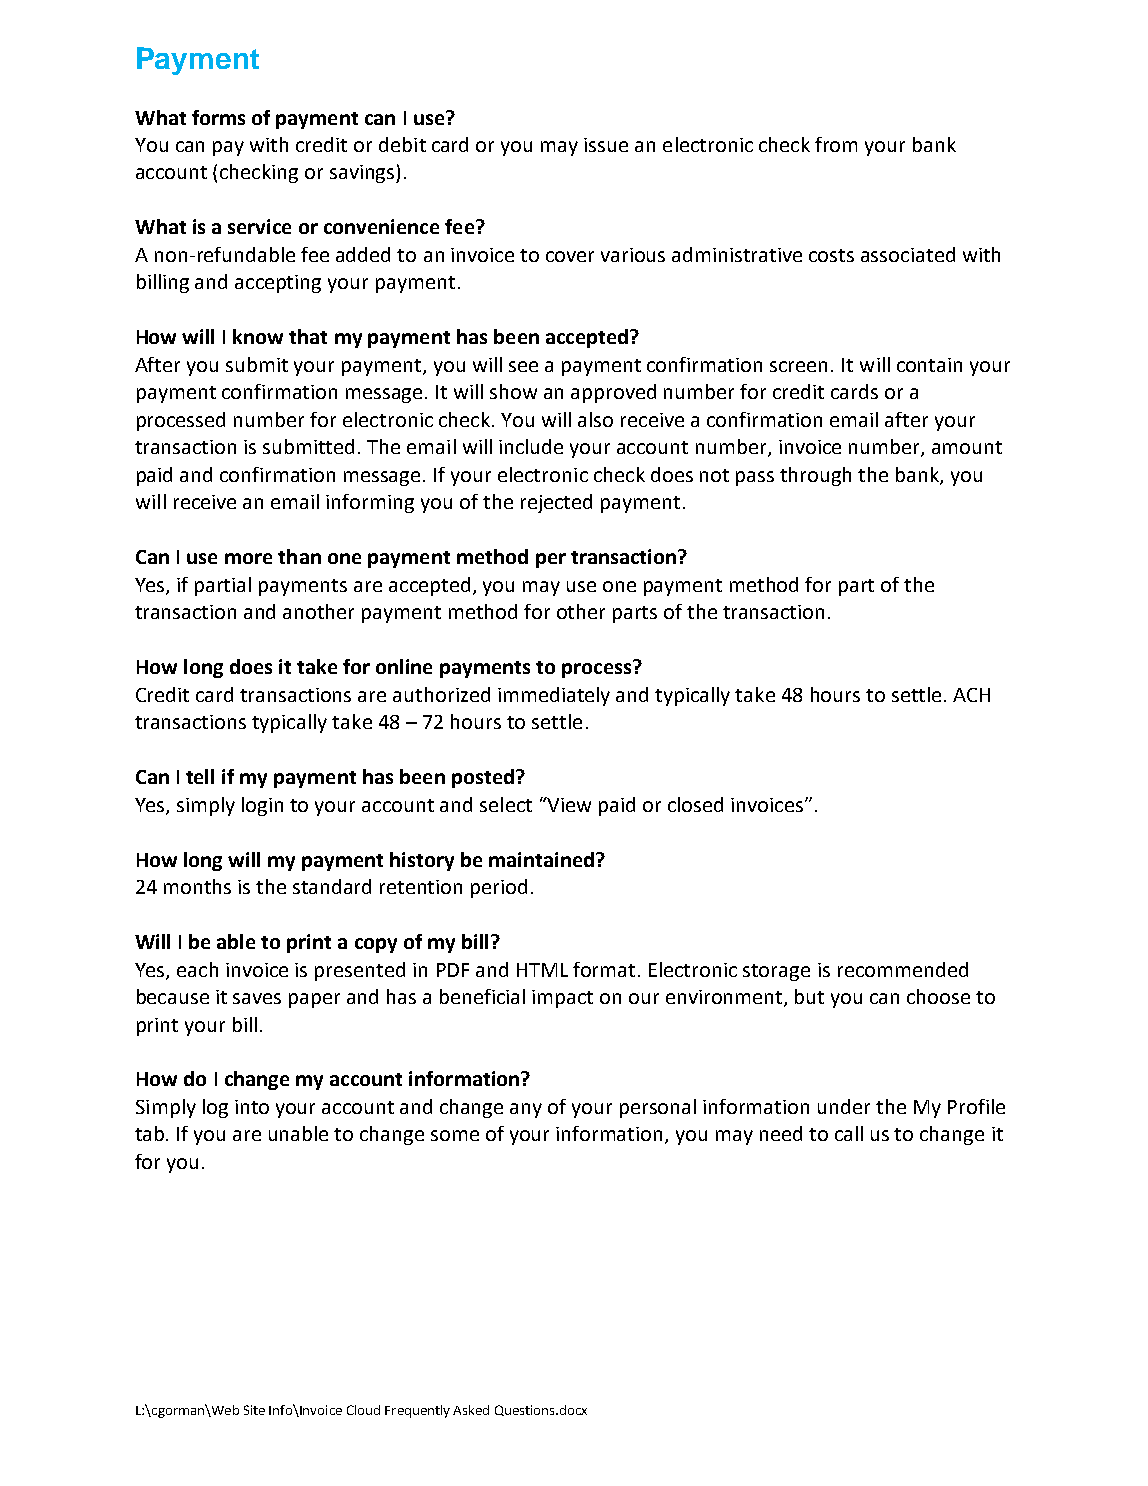  I want to click on issue, so click(606, 145).
